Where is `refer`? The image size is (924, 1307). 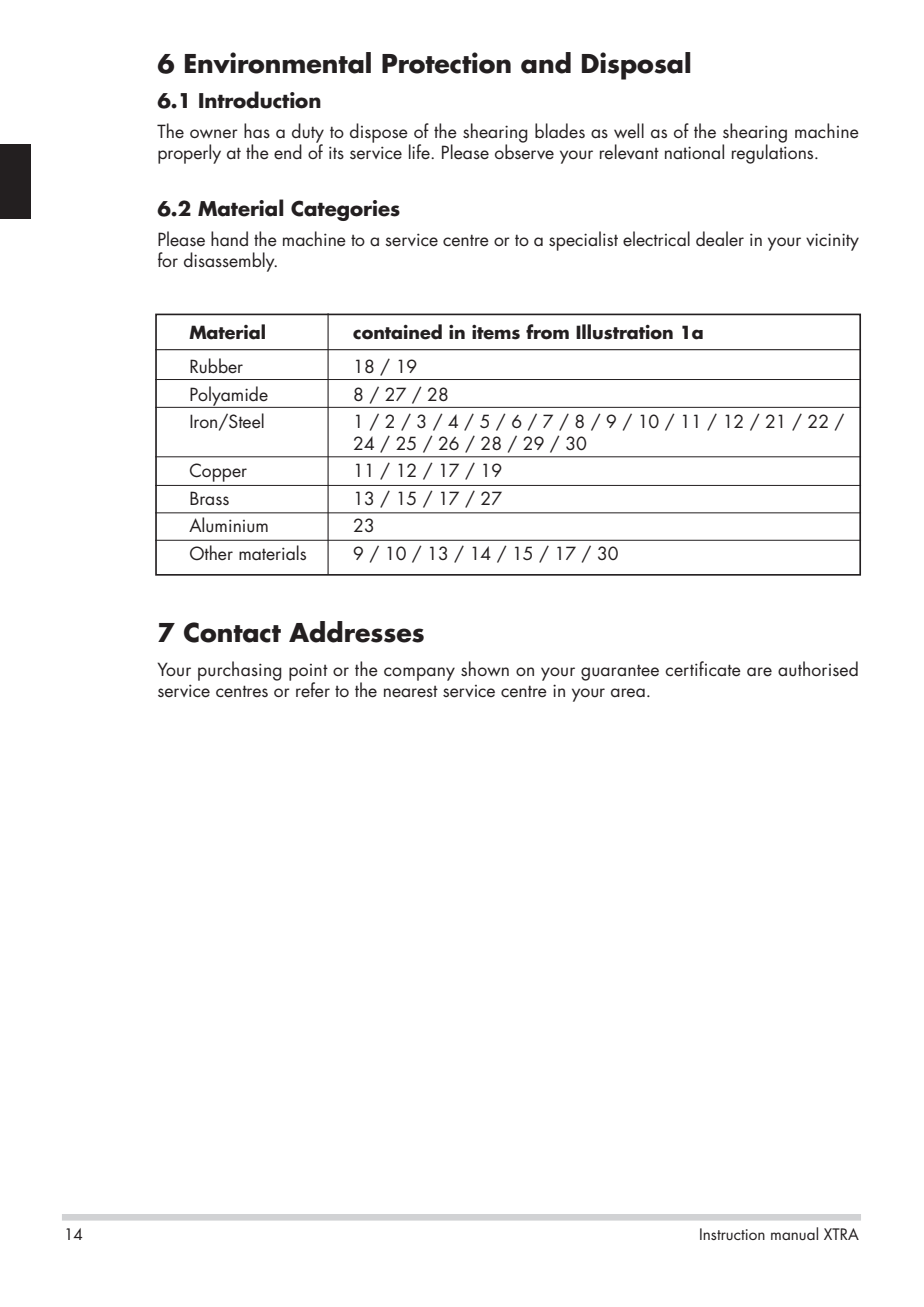
refer is located at coordinates (313, 690).
